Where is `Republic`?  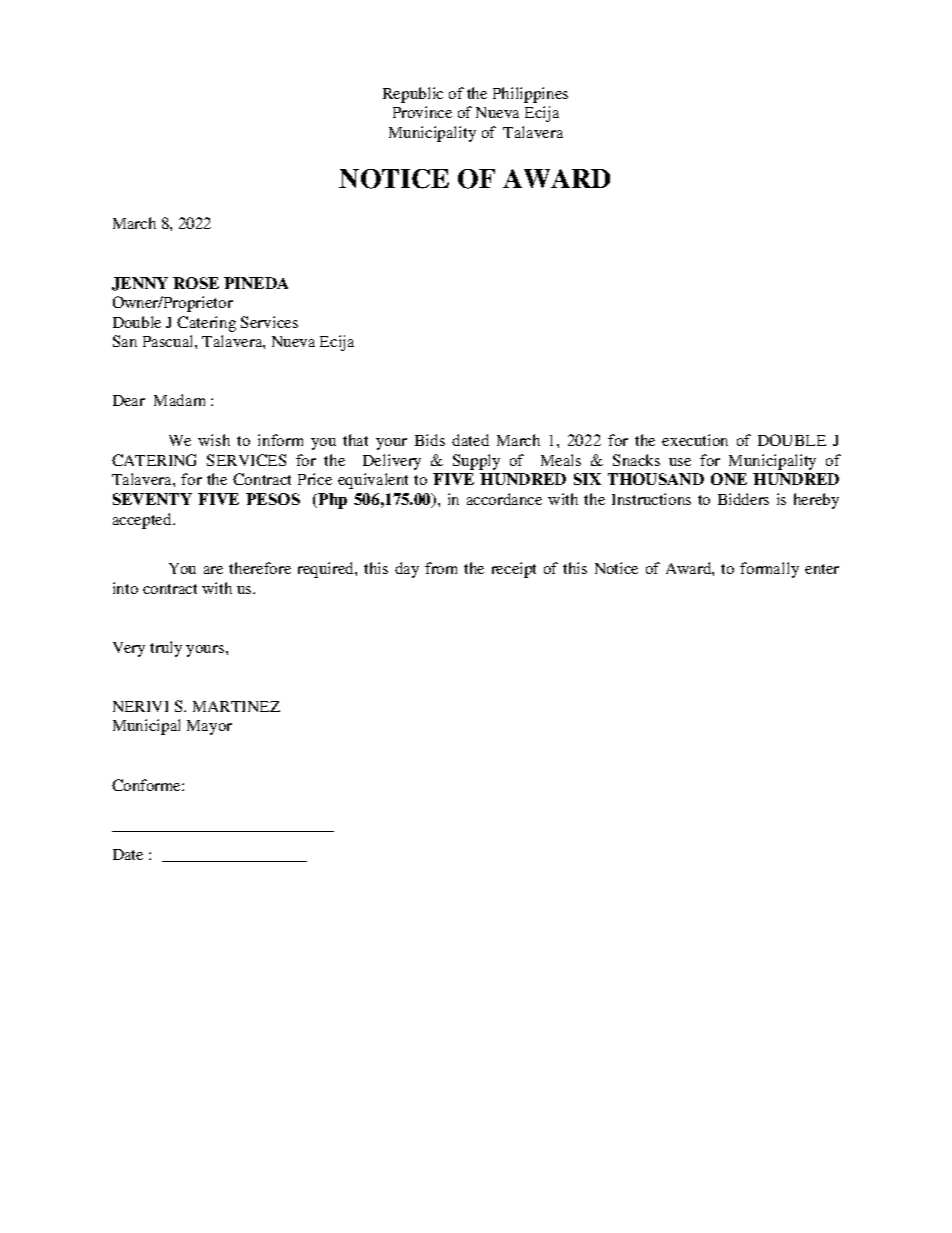 Republic is located at coordinates (413, 95).
